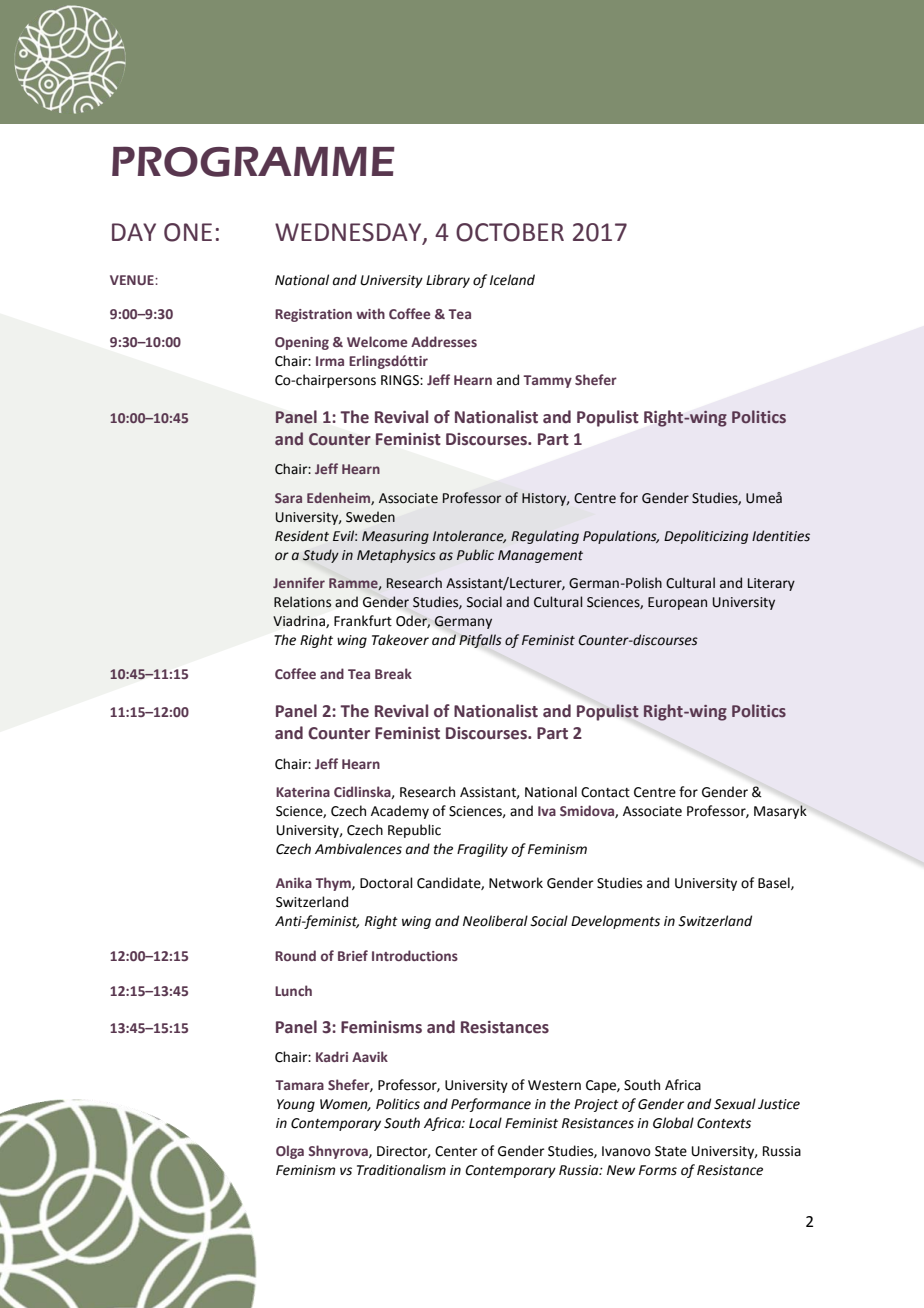 Image resolution: width=924 pixels, height=1308 pixels. Describe the element at coordinates (677, 603) in the document. I see `European` at that location.
